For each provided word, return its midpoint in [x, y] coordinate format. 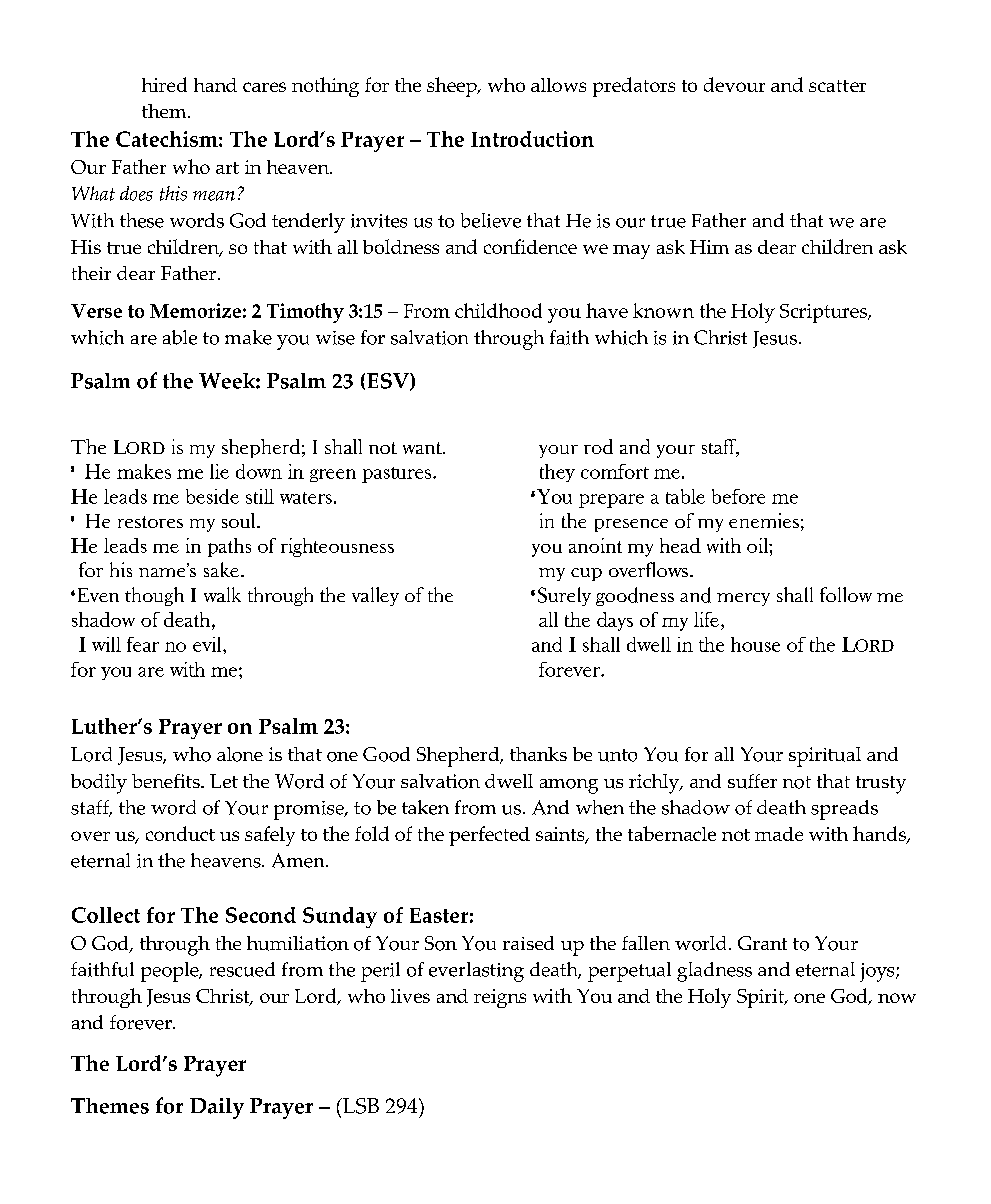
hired [164, 84]
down [259, 471]
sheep [453, 87]
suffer [752, 781]
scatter [837, 86]
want [423, 448]
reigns [500, 998]
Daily [217, 1108]
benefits [167, 781]
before [738, 496]
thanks [538, 754]
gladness [714, 972]
